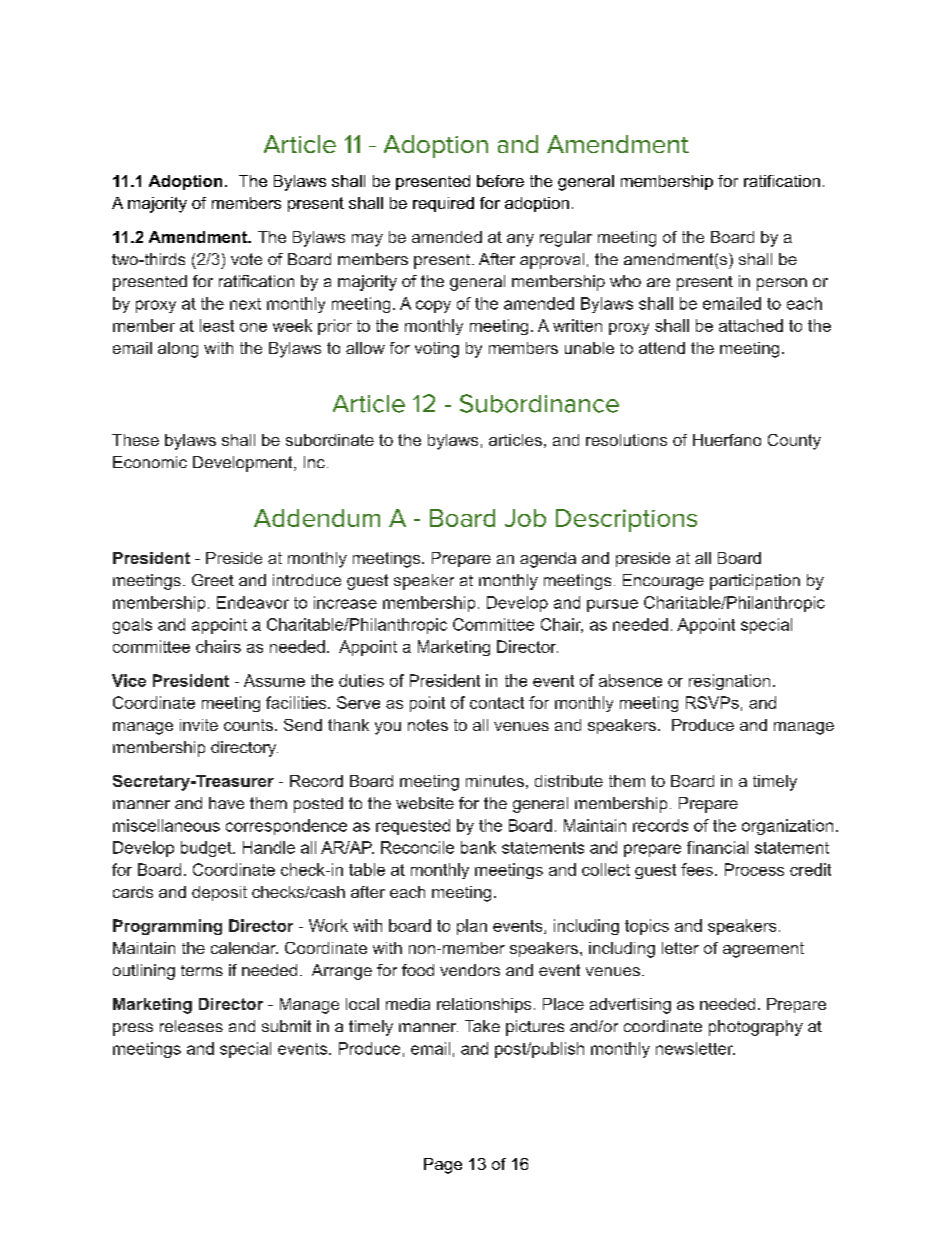 The width and height of the image is (952, 1233). What do you see at coordinates (443, 1166) in the image?
I see `Page` at bounding box center [443, 1166].
